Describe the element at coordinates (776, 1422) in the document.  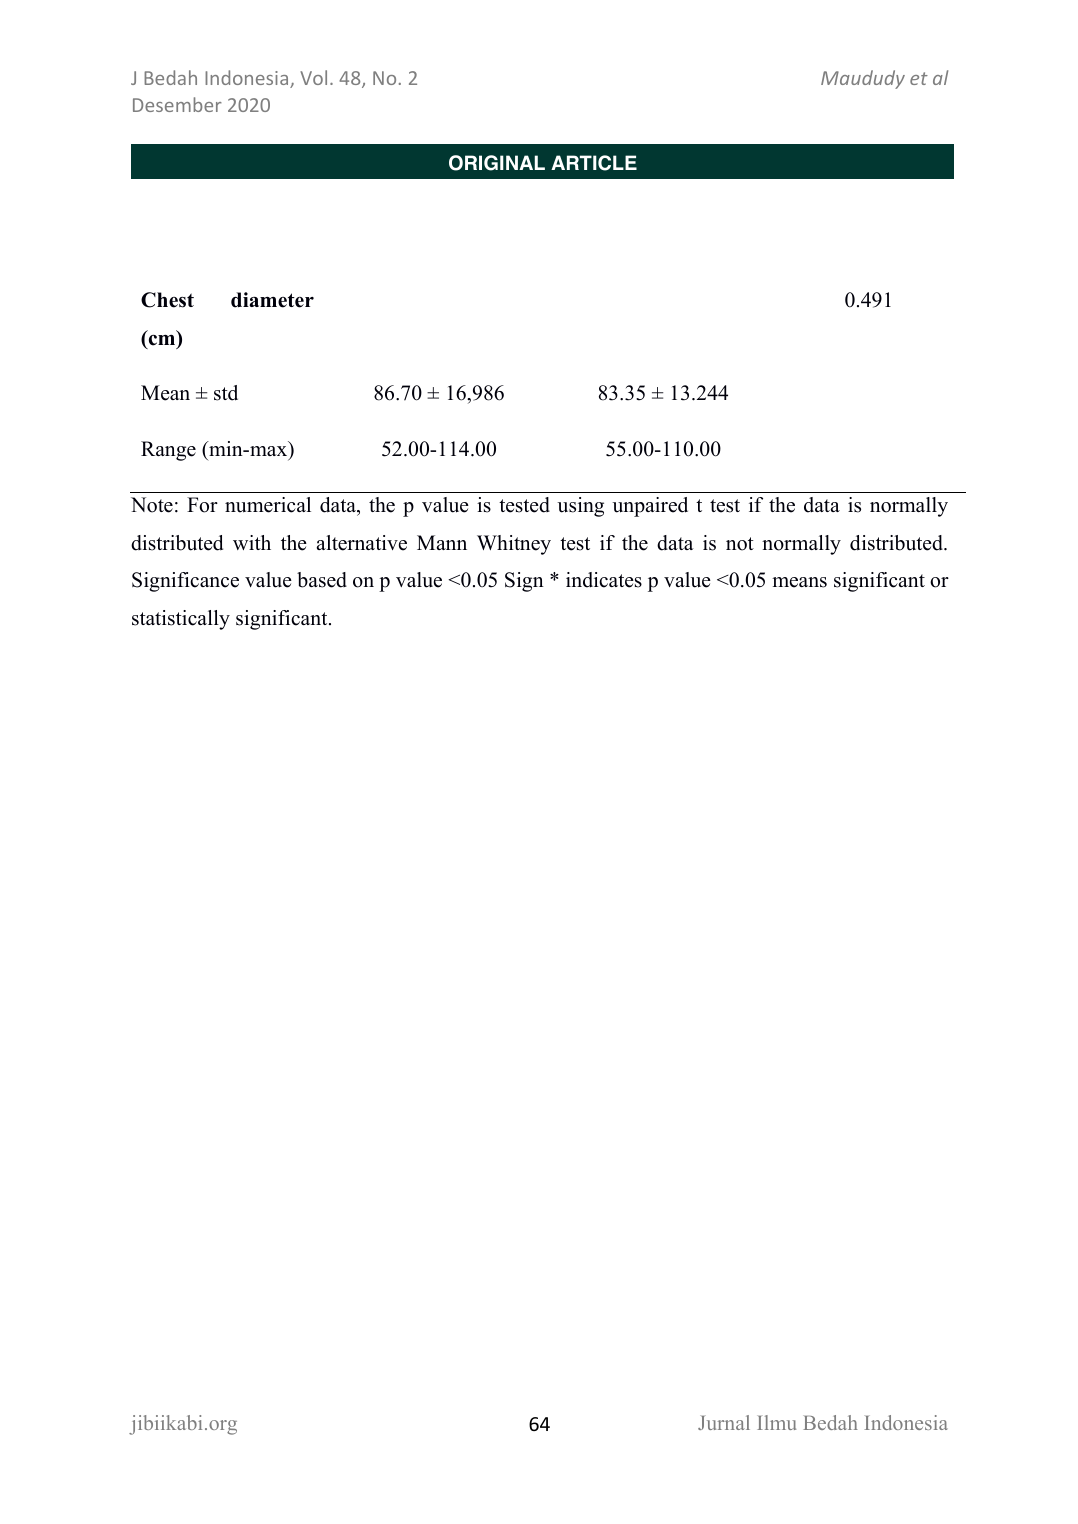
I see `Ilmu` at that location.
